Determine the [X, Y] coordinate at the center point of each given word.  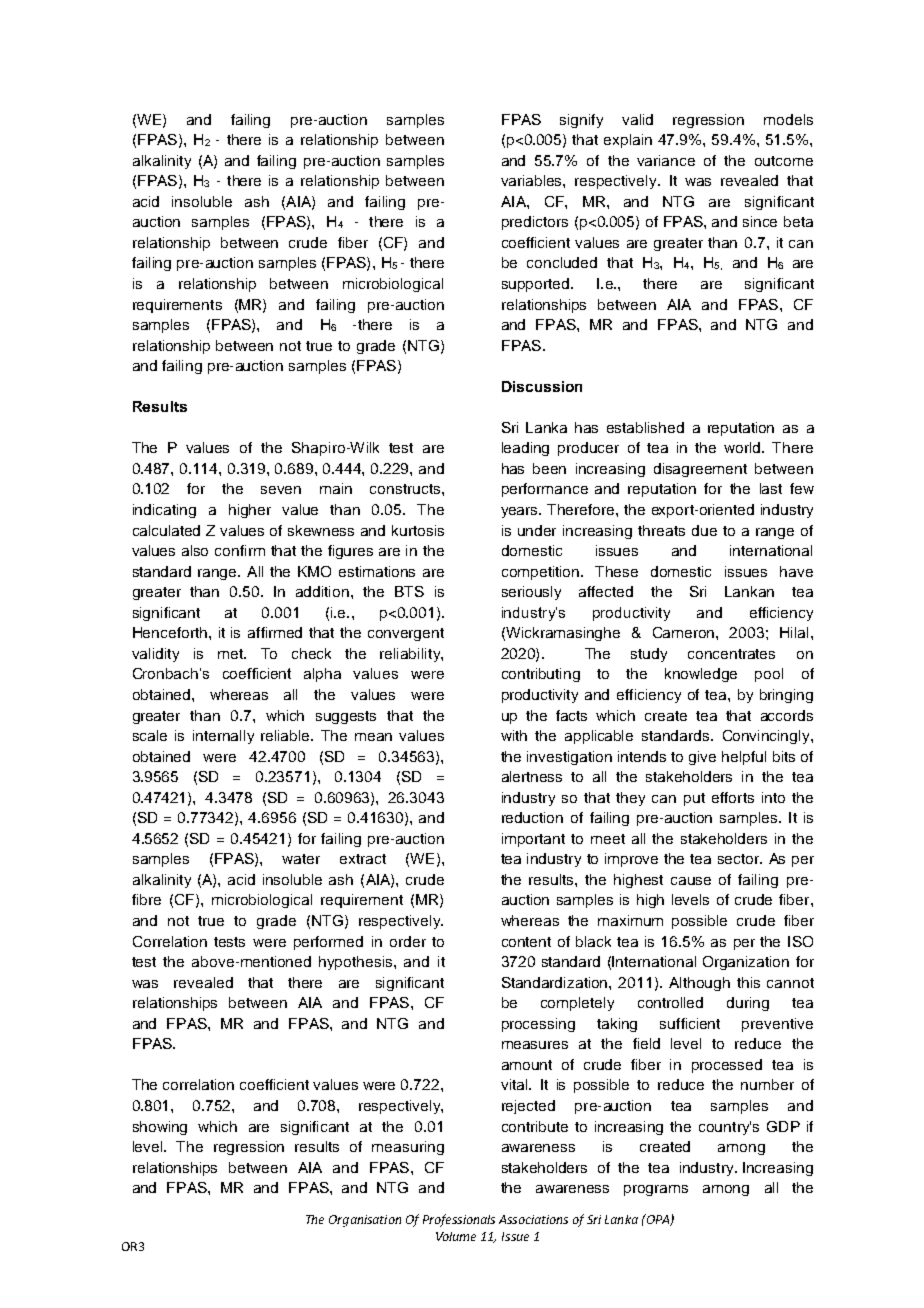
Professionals [459, 1220]
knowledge [701, 675]
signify [581, 121]
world [743, 447]
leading [525, 449]
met [231, 654]
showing [160, 1128]
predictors [535, 223]
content [526, 942]
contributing [541, 675]
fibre [146, 899]
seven [281, 490]
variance [666, 160]
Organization [746, 963]
